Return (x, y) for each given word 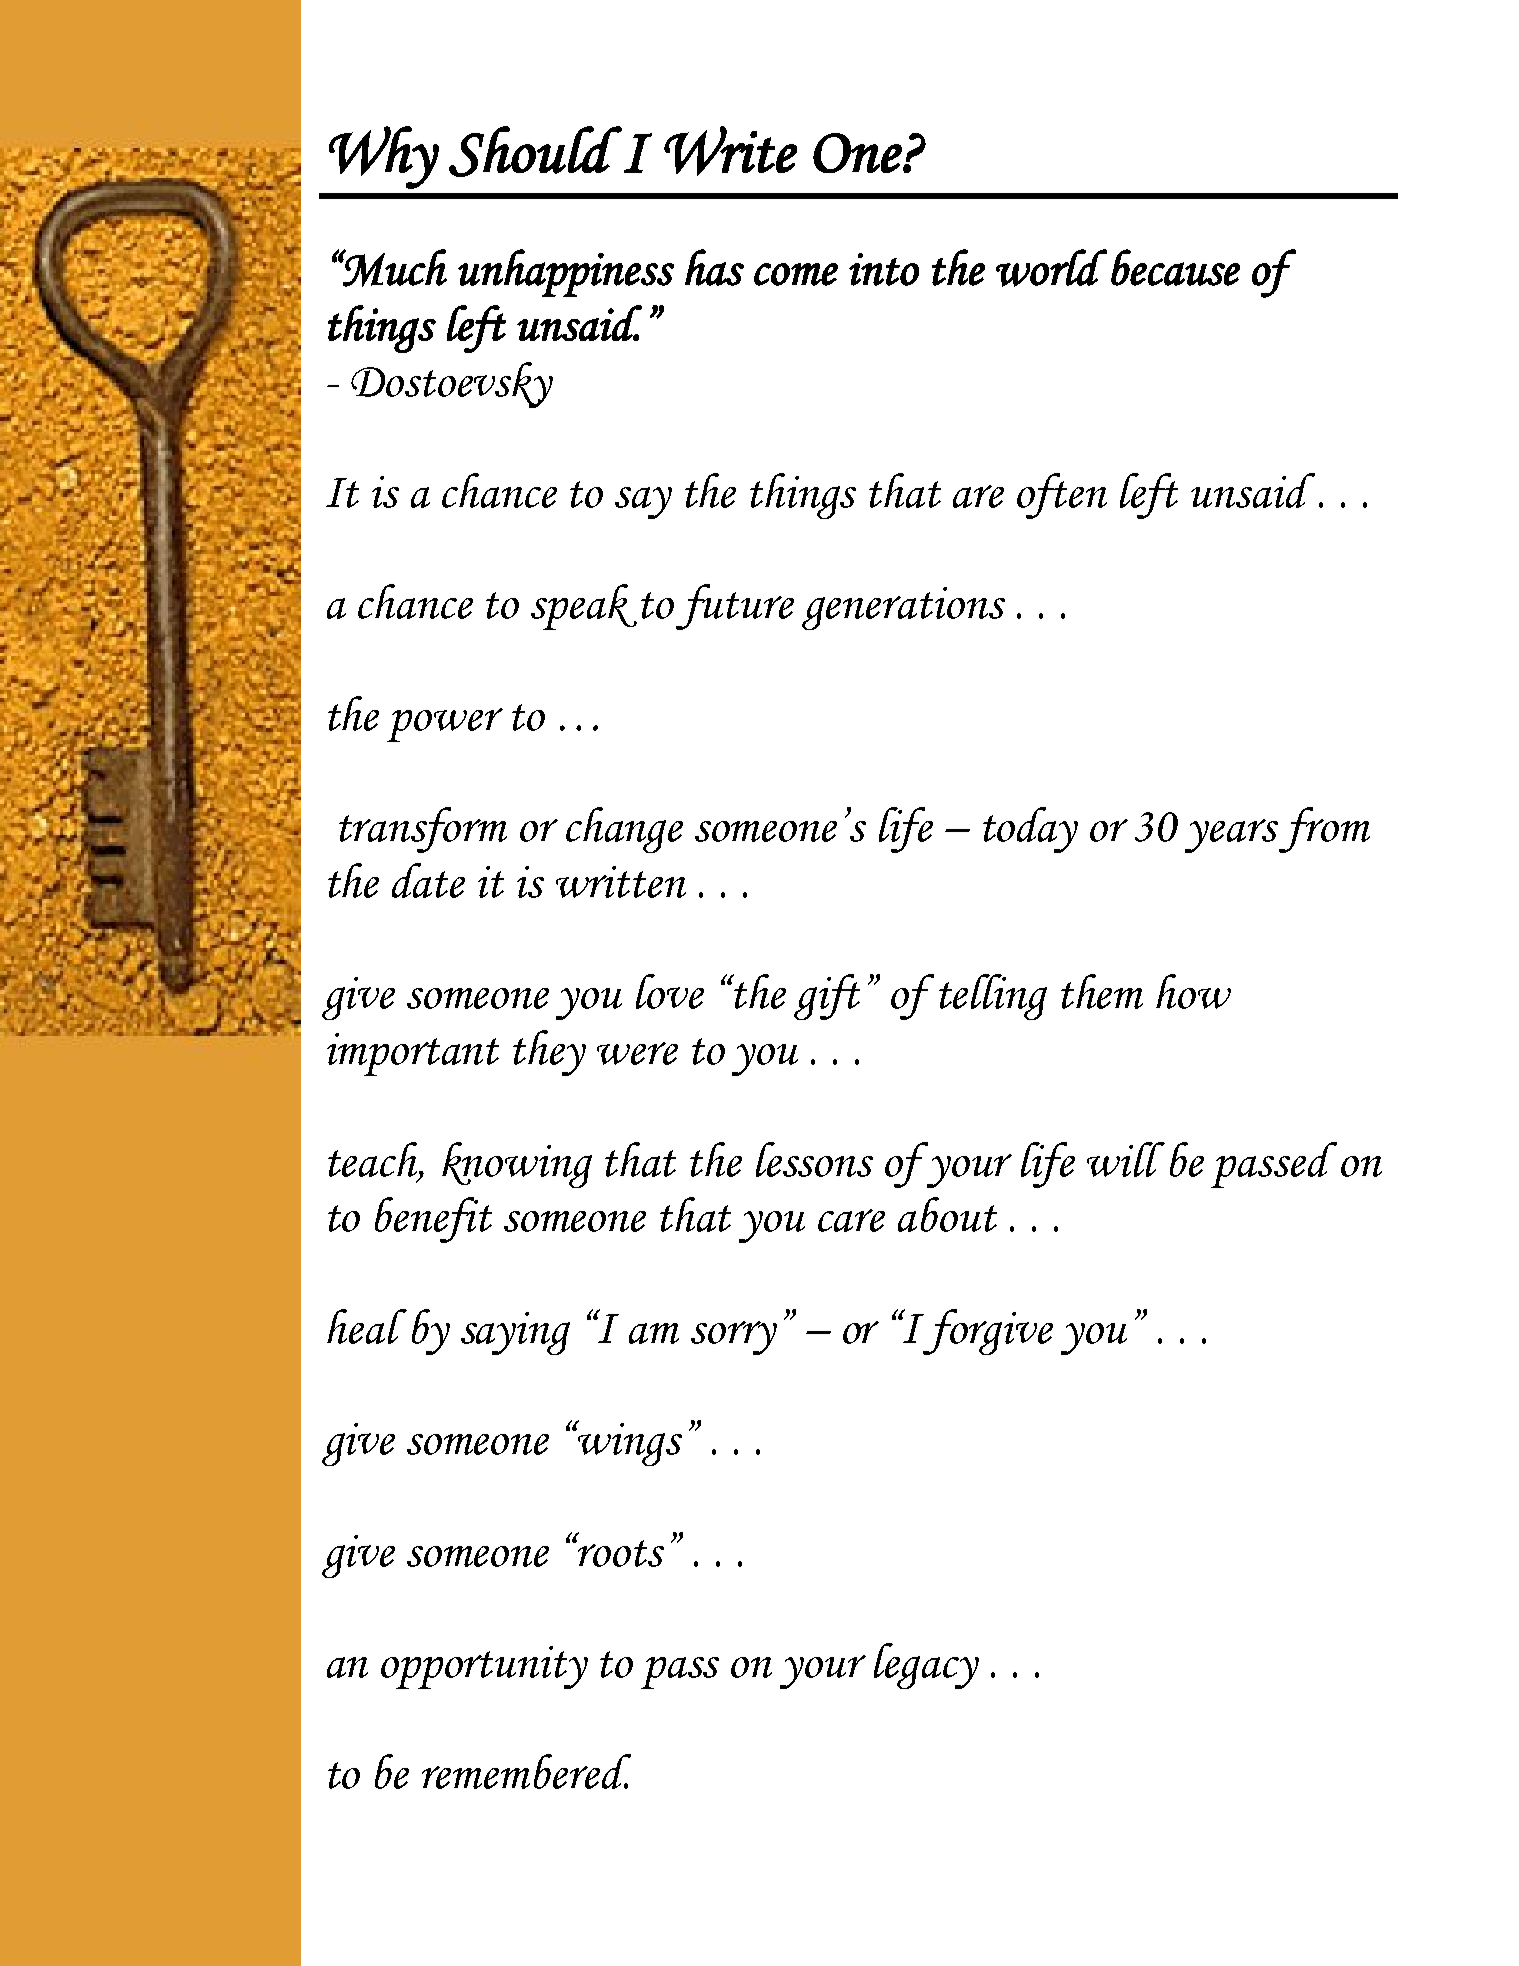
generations (903, 608)
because (1175, 267)
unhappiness (566, 273)
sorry (734, 1338)
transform (423, 830)
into (884, 269)
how (1193, 991)
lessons (814, 1159)
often (1062, 496)
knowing (517, 1165)
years (1232, 836)
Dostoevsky (452, 385)
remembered (526, 1771)
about (947, 1214)
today (1030, 830)
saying (515, 1333)
